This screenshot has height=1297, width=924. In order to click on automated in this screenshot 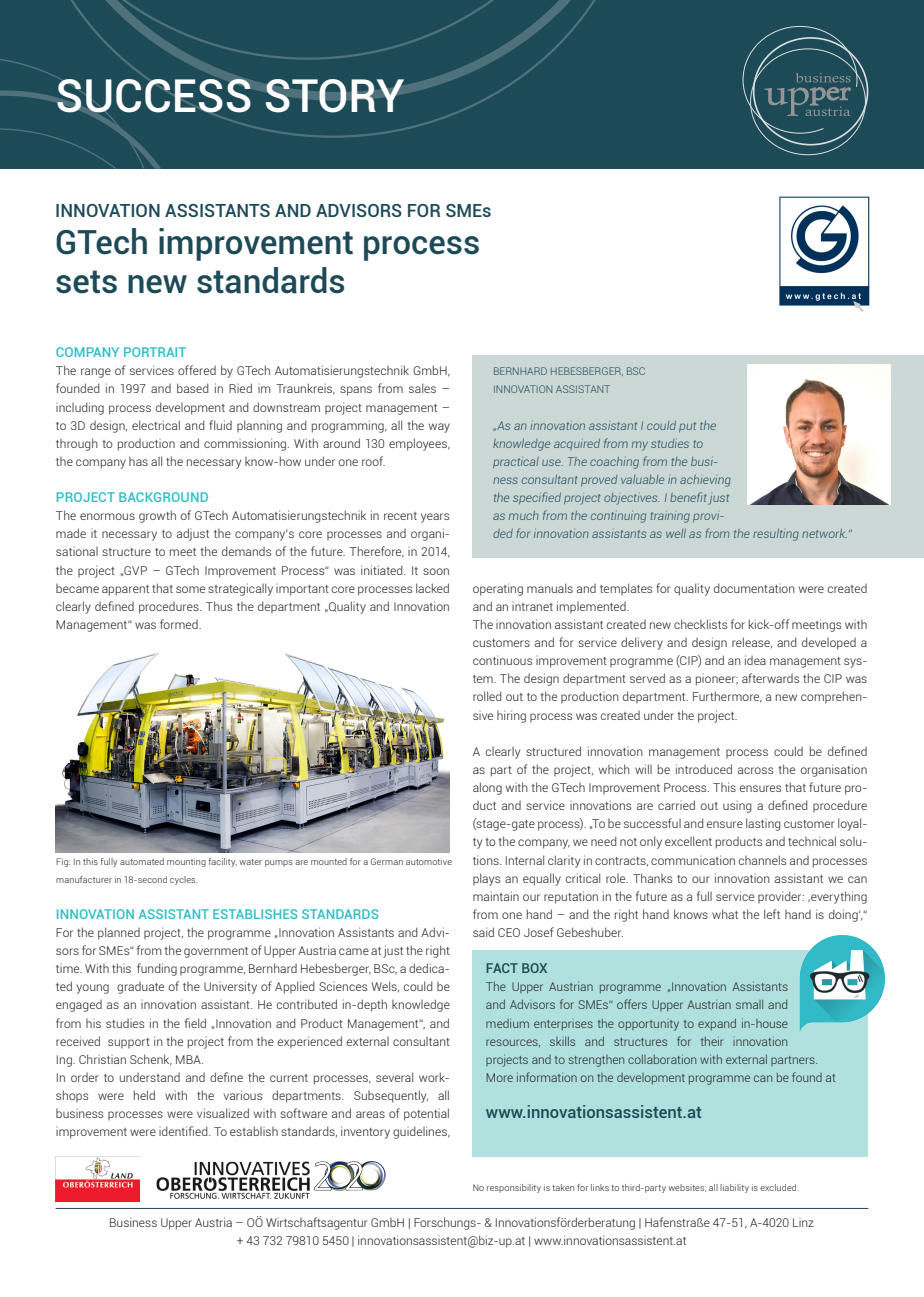, I will do `click(142, 861)`.
